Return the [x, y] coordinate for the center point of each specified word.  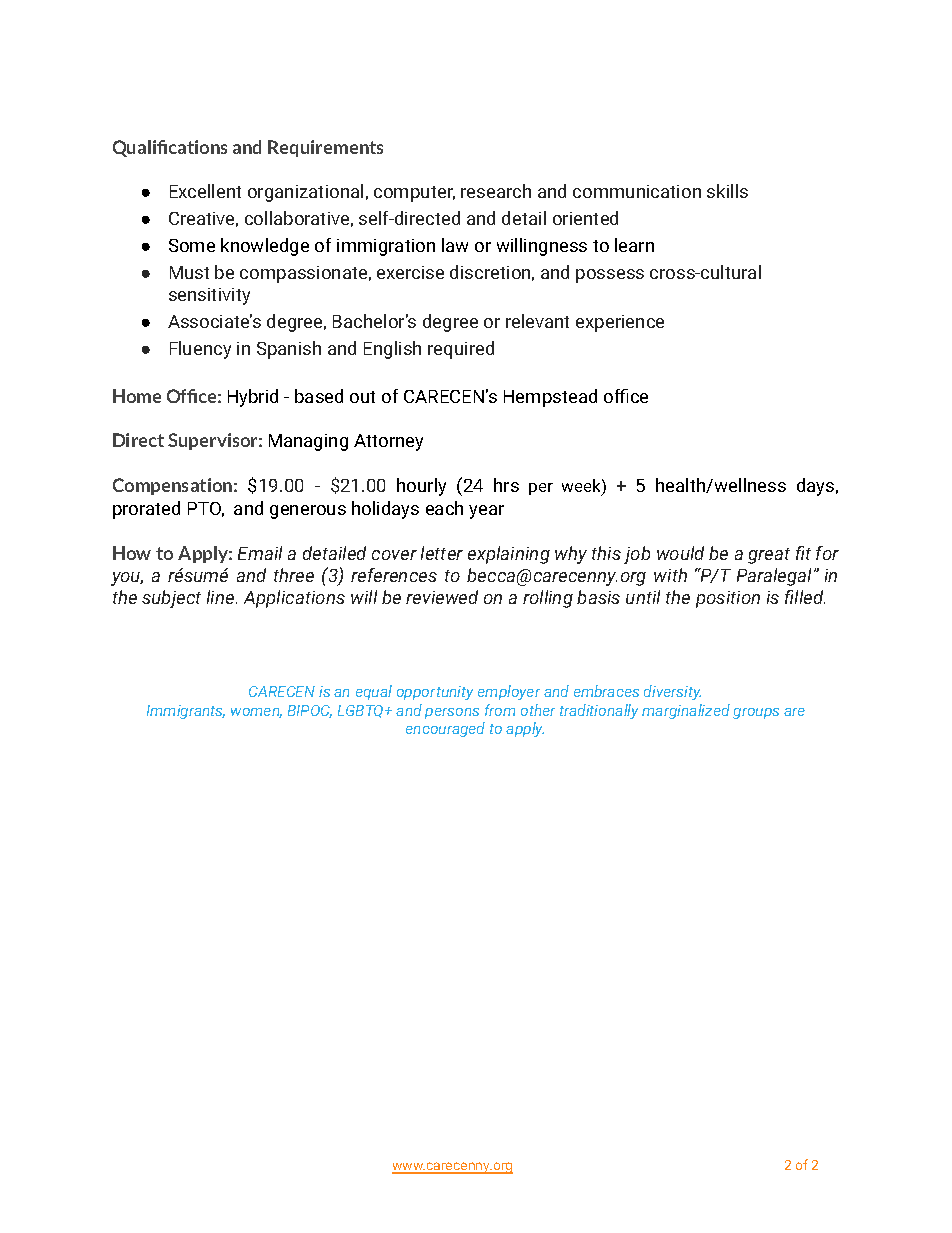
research [496, 191]
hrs [506, 485]
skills [727, 191]
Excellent [205, 191]
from [500, 710]
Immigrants [186, 712]
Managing [308, 442]
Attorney [388, 442]
